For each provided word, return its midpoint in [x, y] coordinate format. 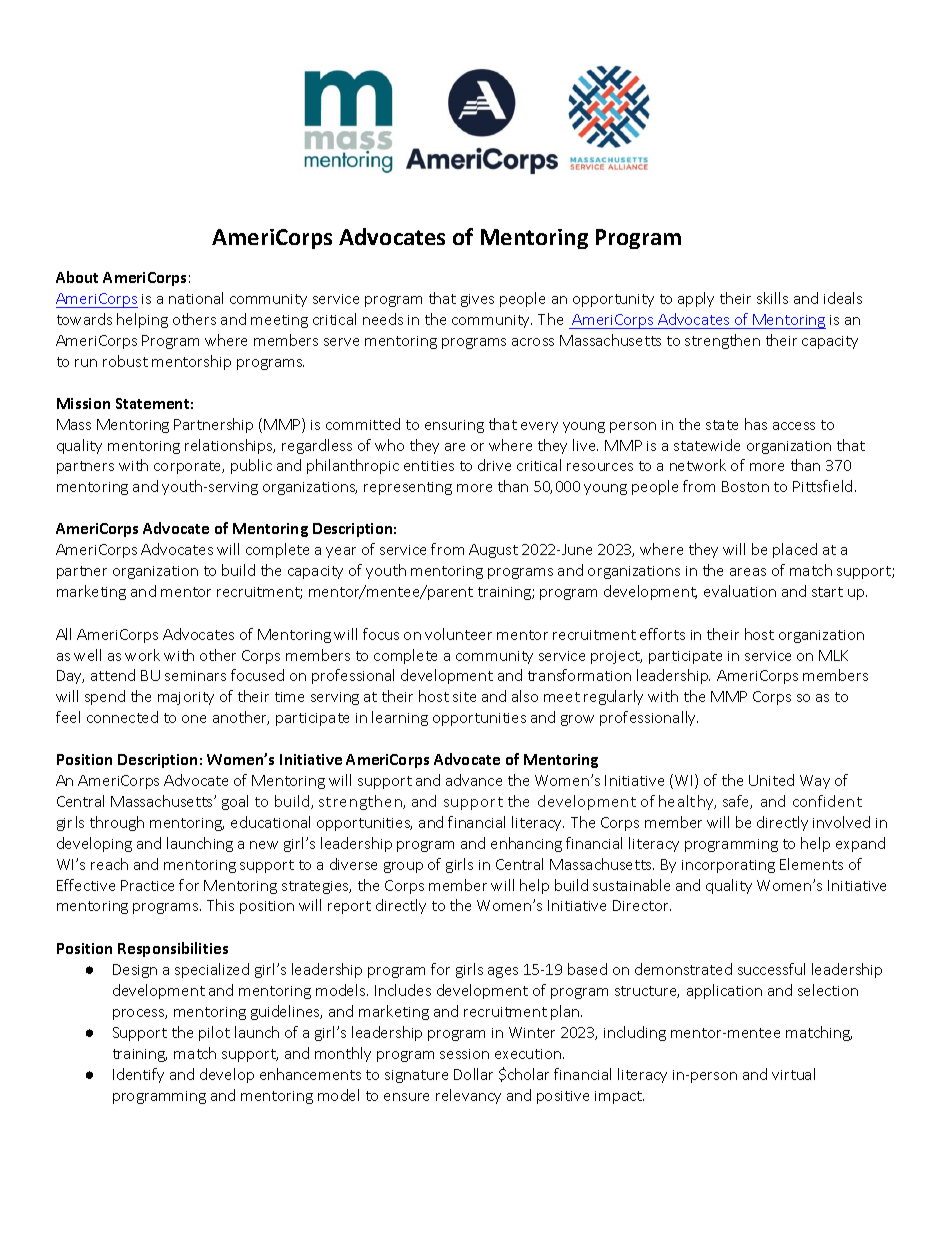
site [464, 697]
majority [186, 698]
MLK [833, 655]
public [251, 466]
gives [477, 300]
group [403, 867]
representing [408, 488]
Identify [138, 1075]
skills [772, 298]
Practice [147, 885]
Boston [745, 486]
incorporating [728, 866]
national [196, 298]
